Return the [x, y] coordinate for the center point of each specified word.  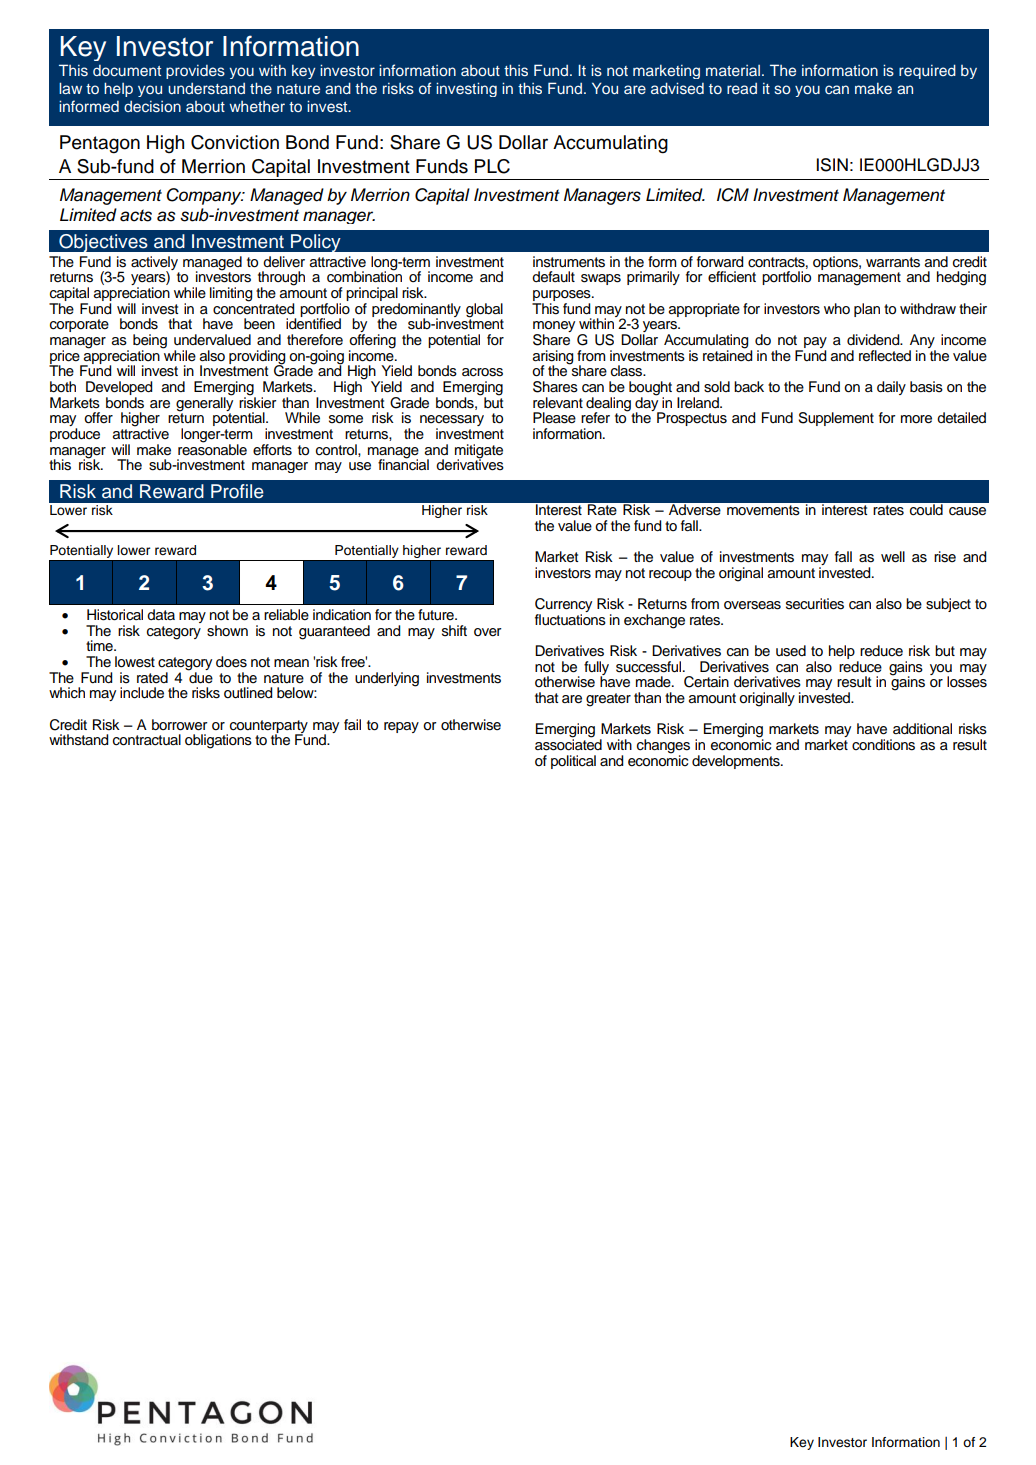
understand [206, 88]
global [484, 310]
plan [867, 310]
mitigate [479, 452]
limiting [231, 294]
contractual [147, 740]
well [893, 557]
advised [677, 88]
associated [568, 744]
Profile [237, 491]
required [927, 71]
